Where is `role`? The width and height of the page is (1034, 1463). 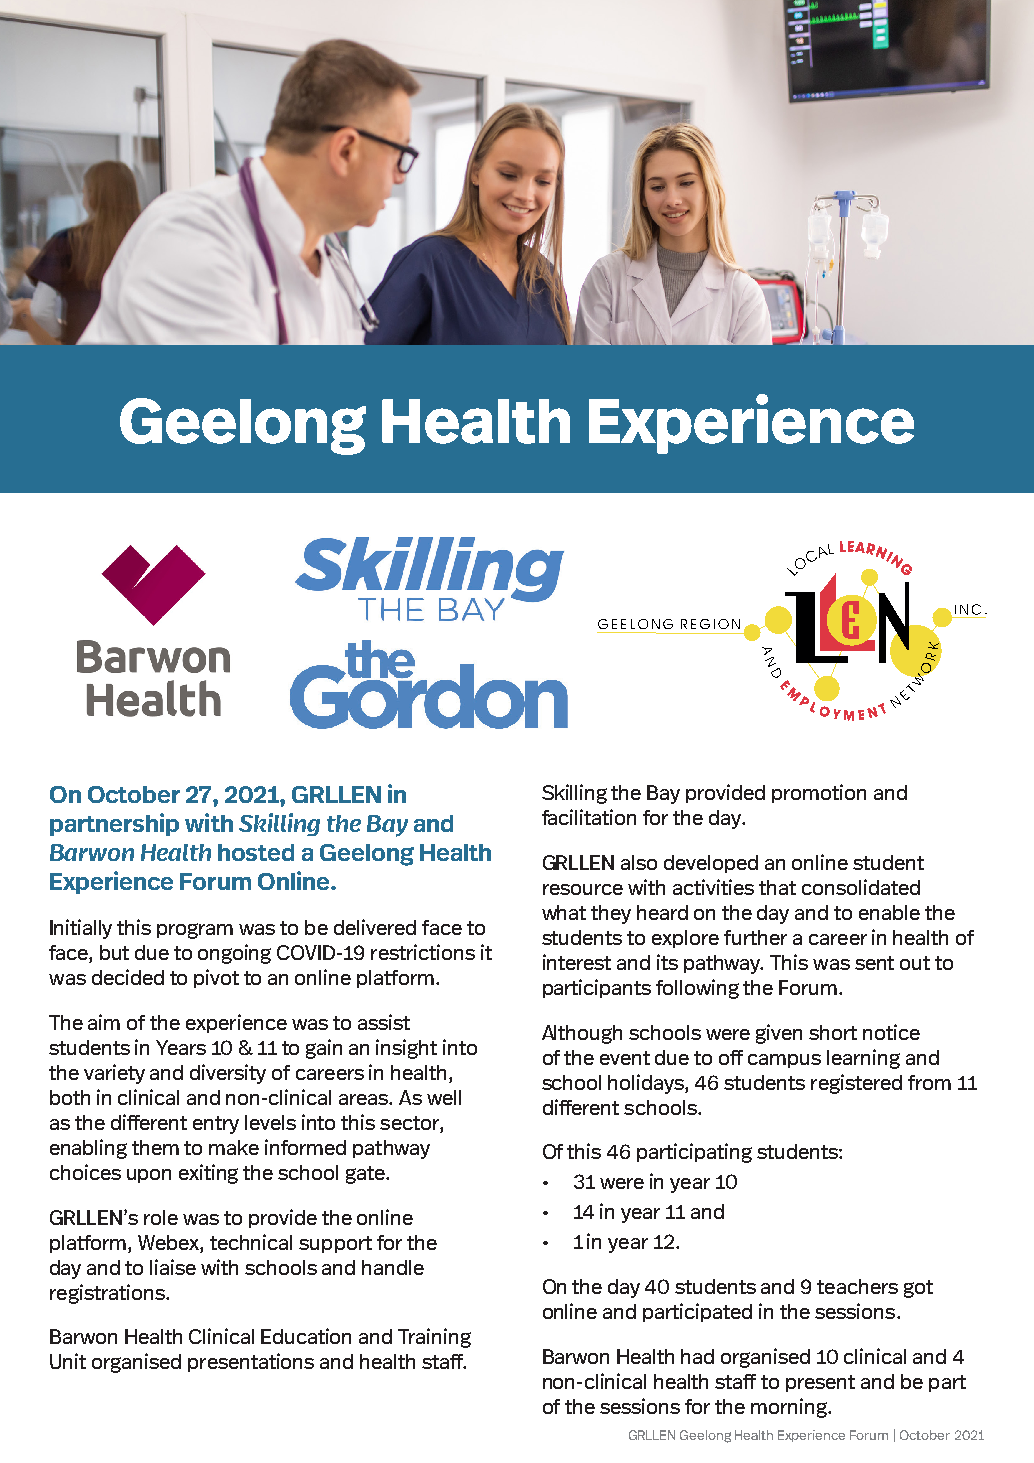 role is located at coordinates (161, 1217).
